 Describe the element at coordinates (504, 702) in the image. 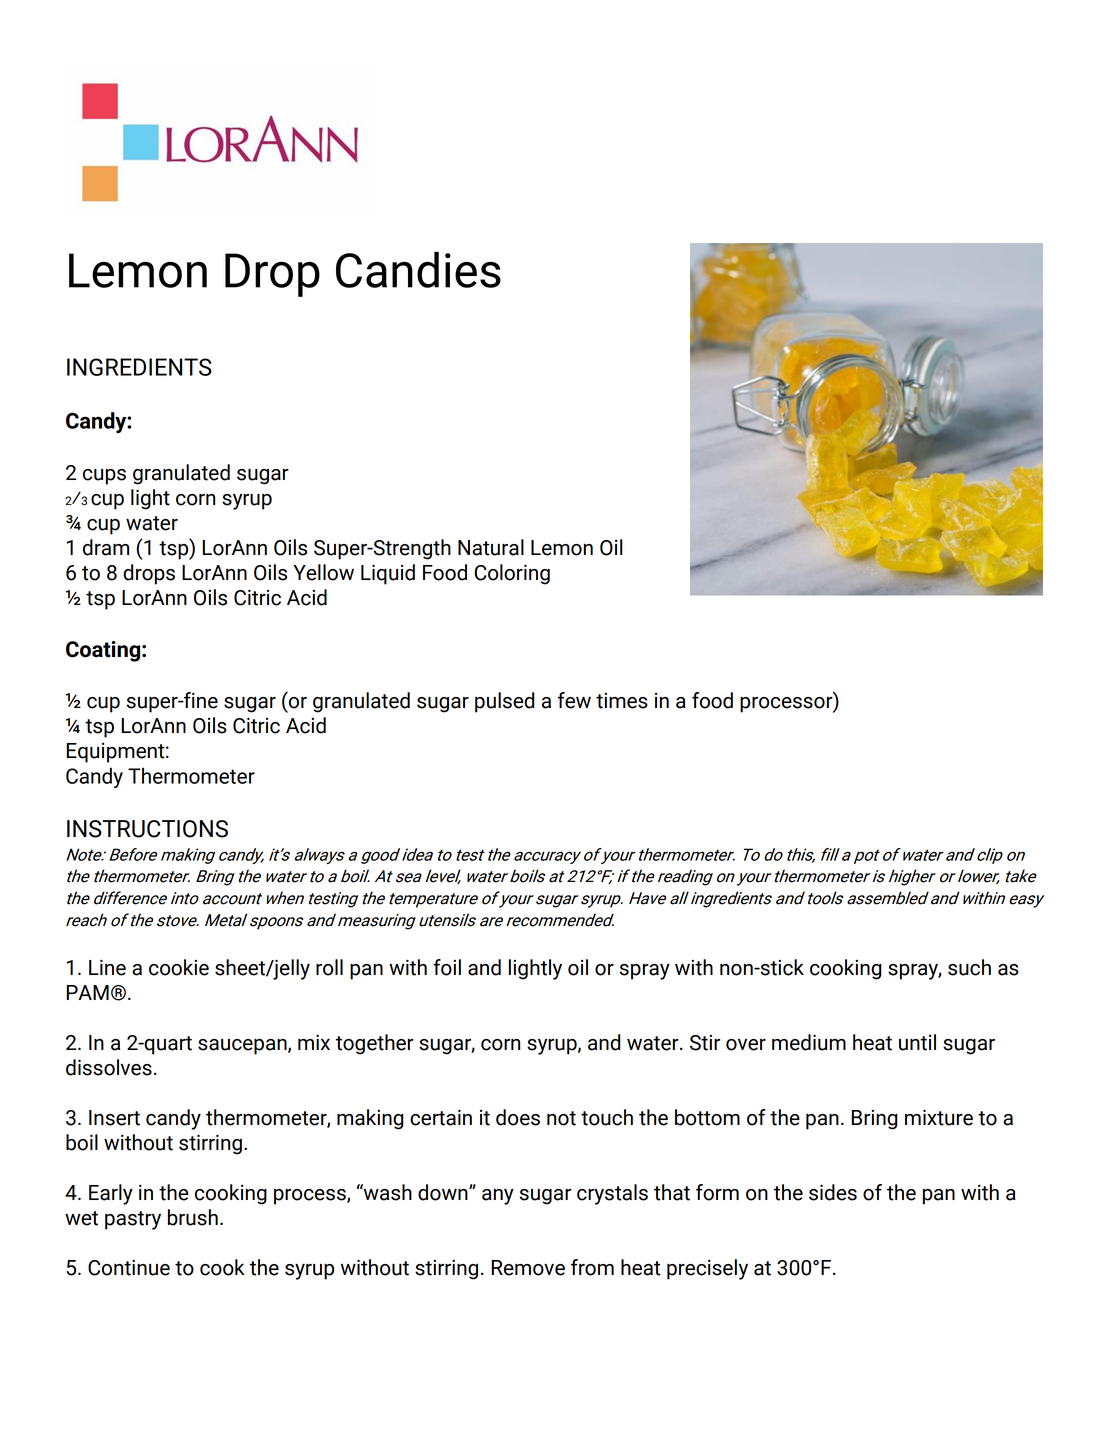

I see `pulsed` at that location.
